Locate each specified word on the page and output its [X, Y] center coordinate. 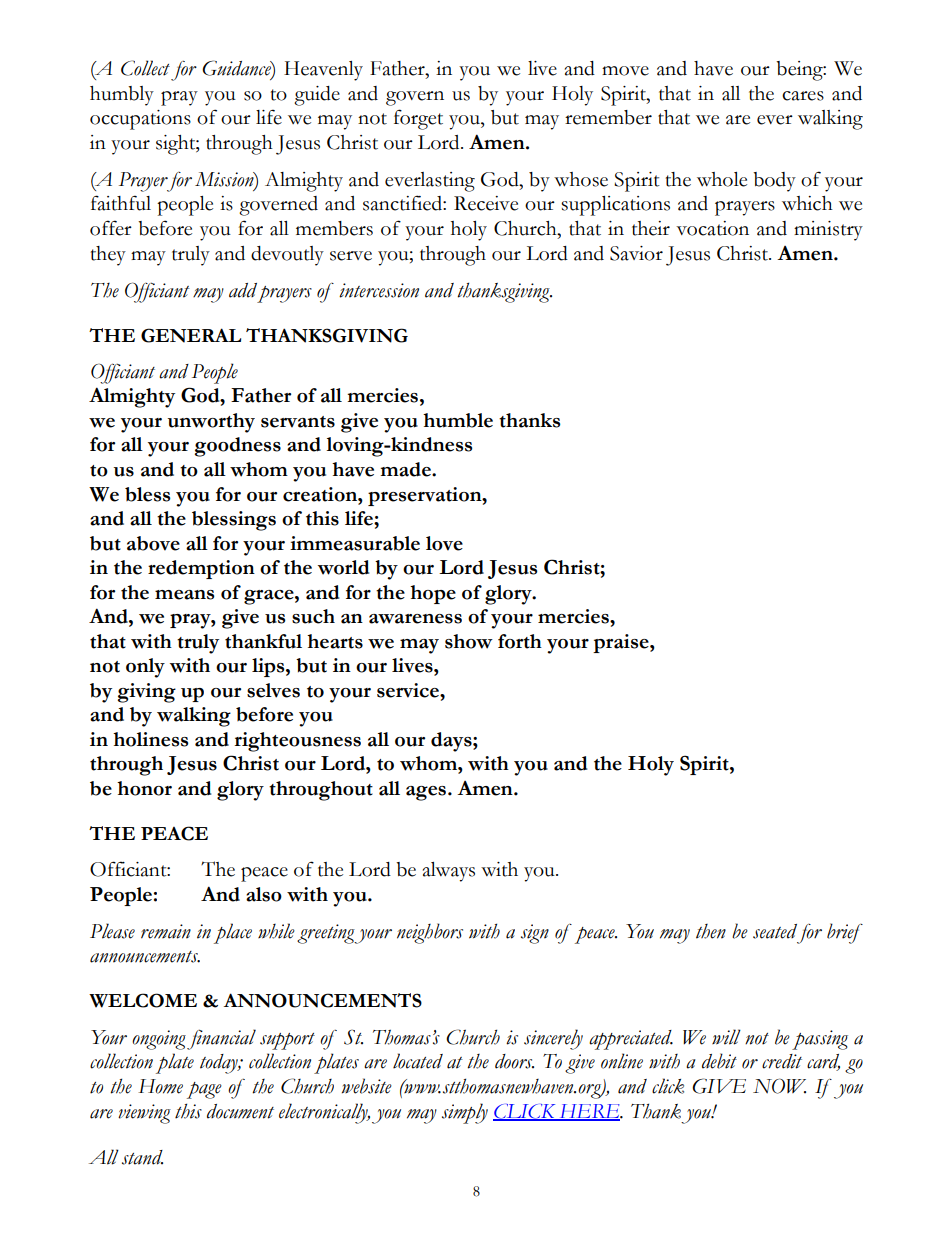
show [469, 641]
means [184, 595]
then [711, 931]
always [449, 872]
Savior [636, 253]
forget [418, 119]
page [204, 1090]
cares [803, 96]
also [264, 894]
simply [465, 1113]
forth [520, 641]
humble [458, 420]
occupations [140, 120]
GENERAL [191, 335]
